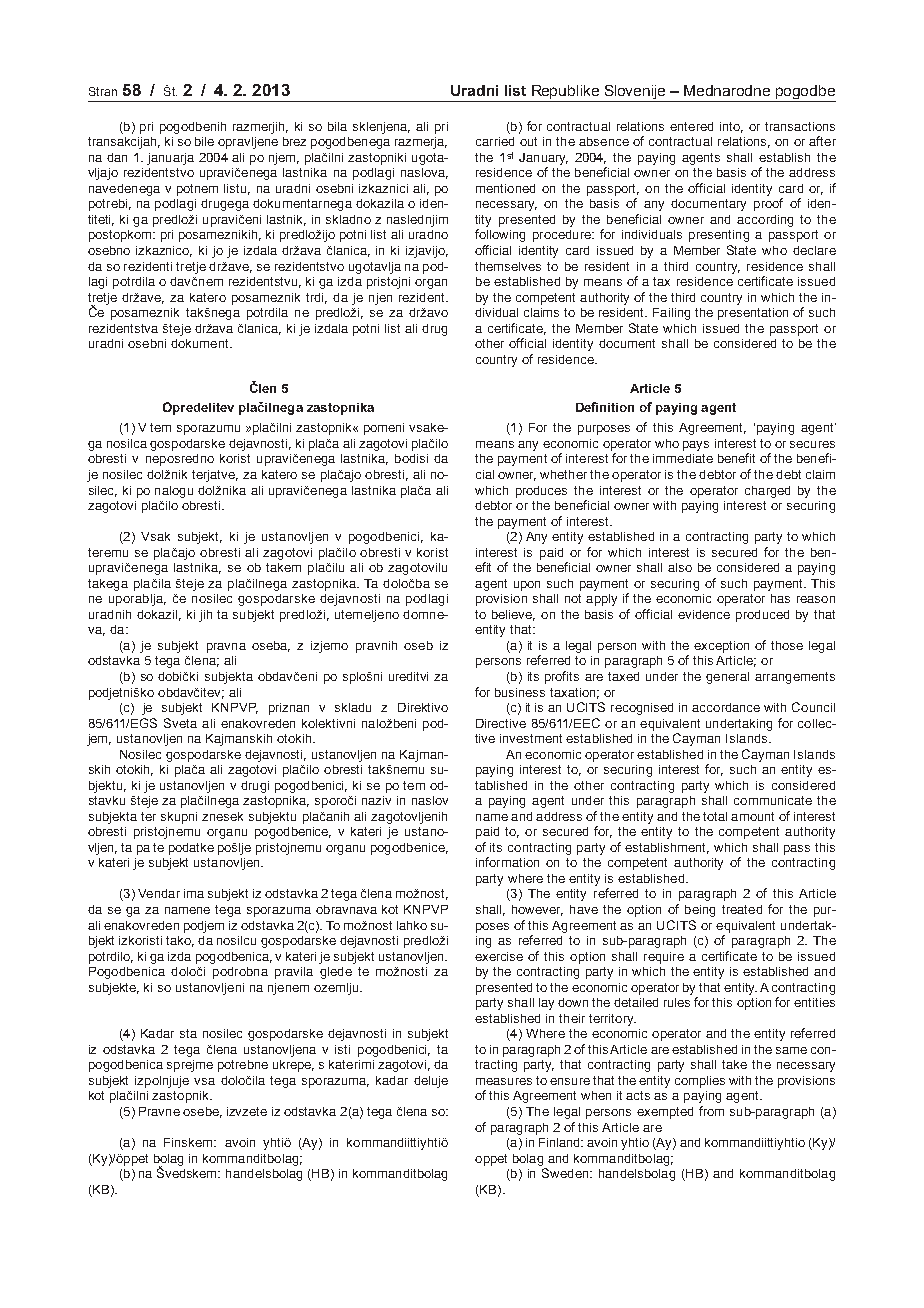 Image resolution: width=924 pixels, height=1308 pixels. What do you see at coordinates (696, 446) in the screenshot?
I see `pays` at bounding box center [696, 446].
